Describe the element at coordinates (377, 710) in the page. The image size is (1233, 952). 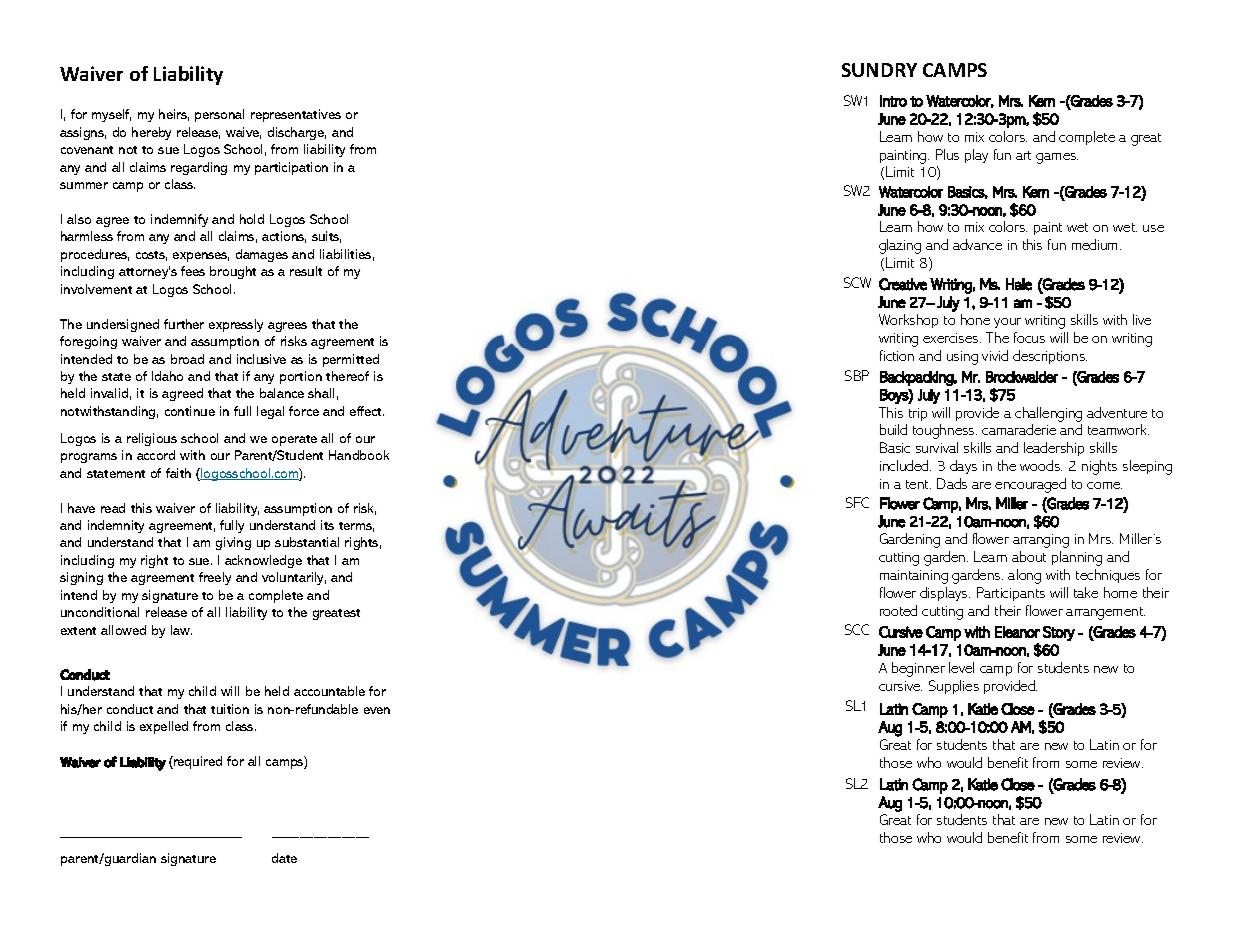
I see `even` at that location.
